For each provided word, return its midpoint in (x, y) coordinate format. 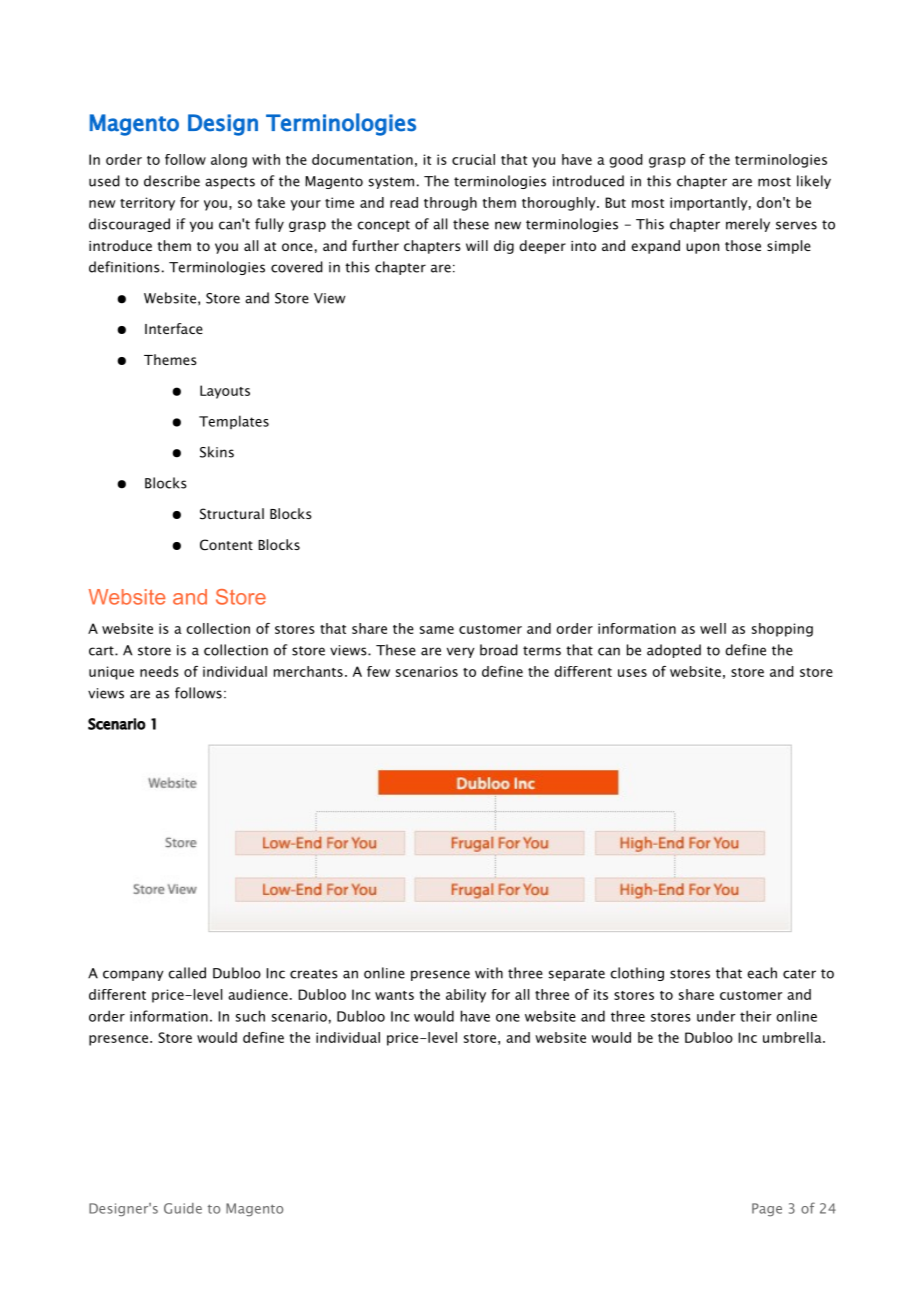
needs (159, 671)
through (450, 204)
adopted (674, 651)
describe (172, 181)
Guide (183, 1208)
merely (748, 225)
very (461, 652)
